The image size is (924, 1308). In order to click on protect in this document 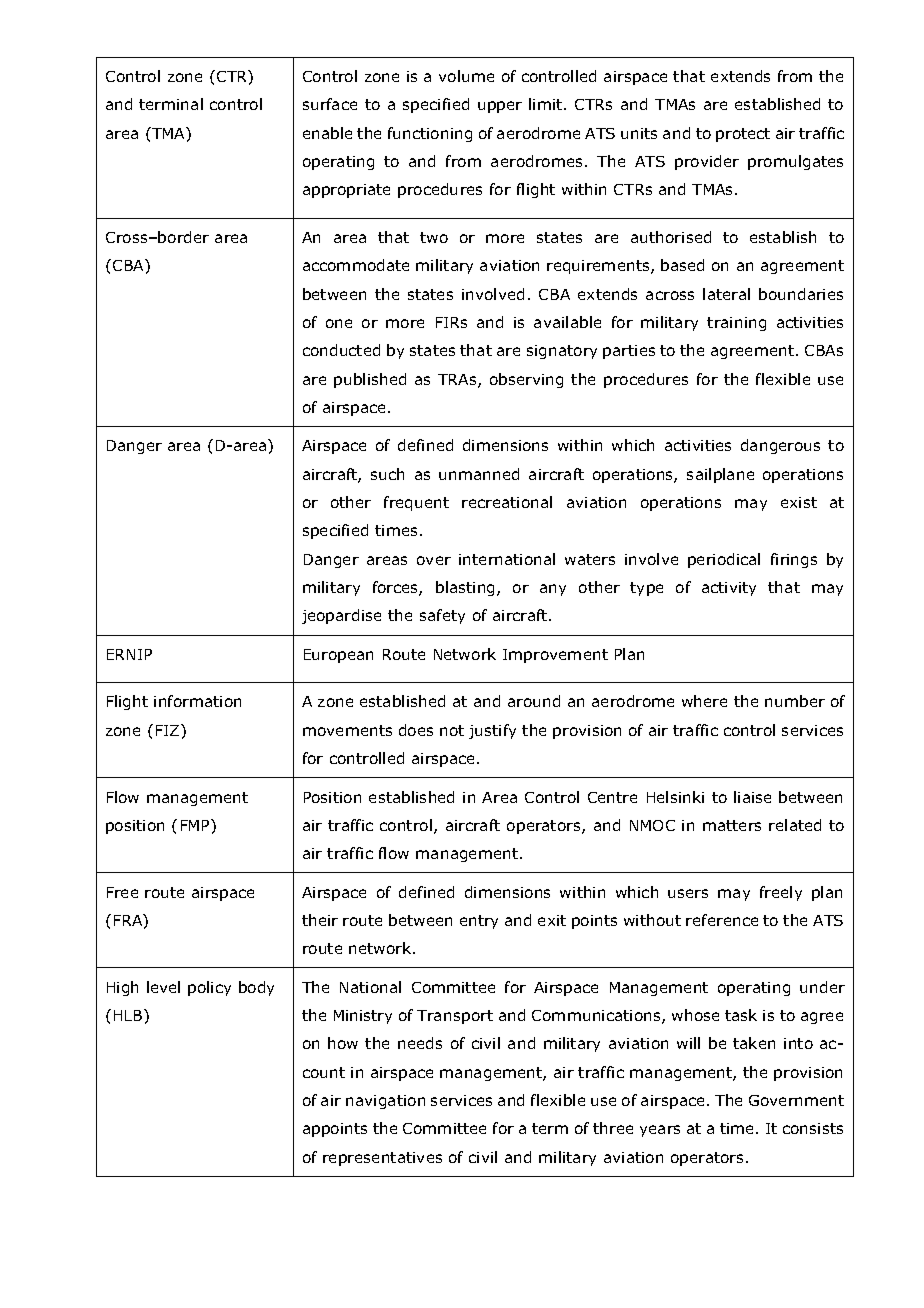, I will do `click(743, 135)`.
